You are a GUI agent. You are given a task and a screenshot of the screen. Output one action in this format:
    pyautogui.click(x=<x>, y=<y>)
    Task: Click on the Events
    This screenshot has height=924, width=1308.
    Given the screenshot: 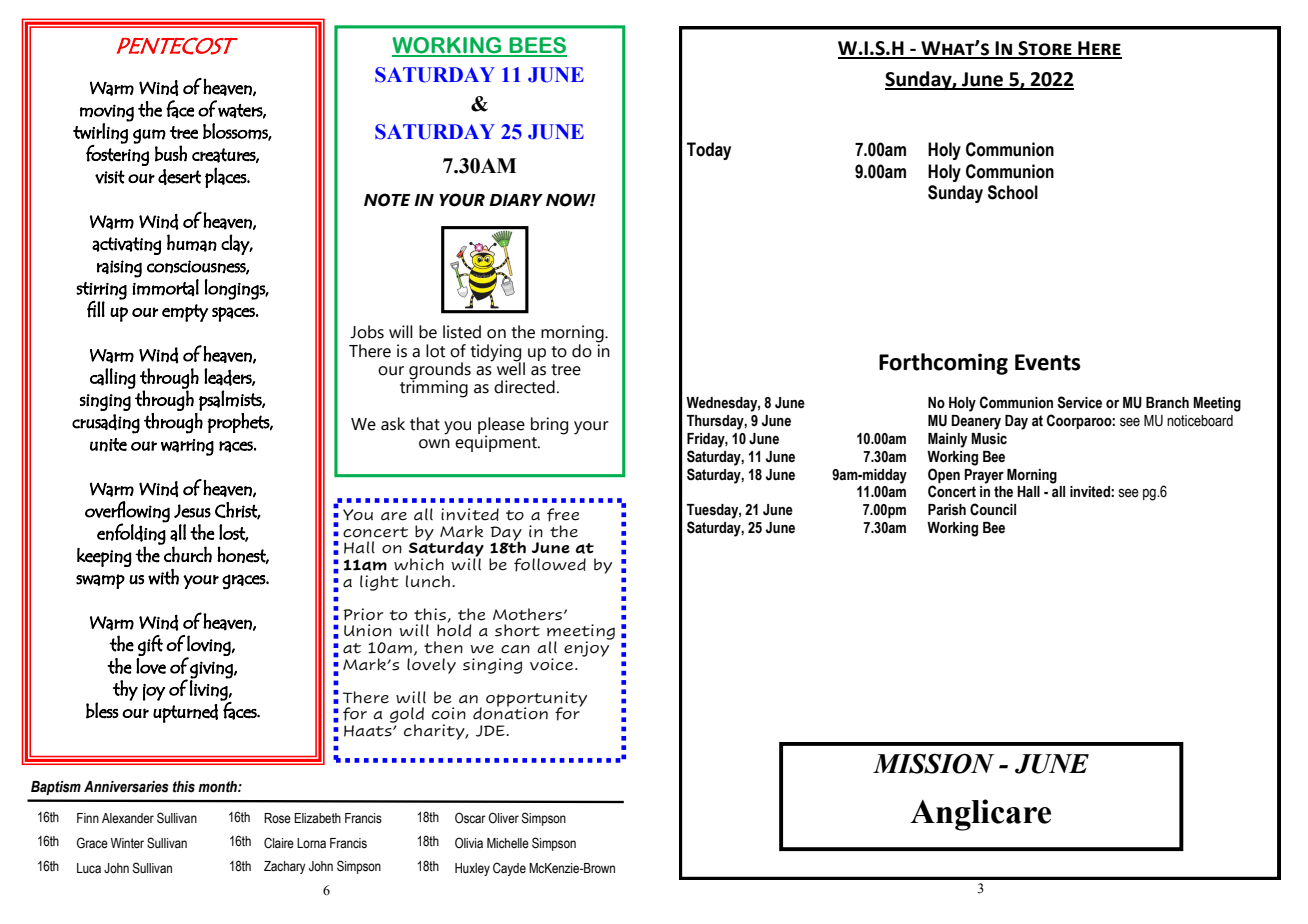 What is the action you would take?
    pyautogui.click(x=1048, y=362)
